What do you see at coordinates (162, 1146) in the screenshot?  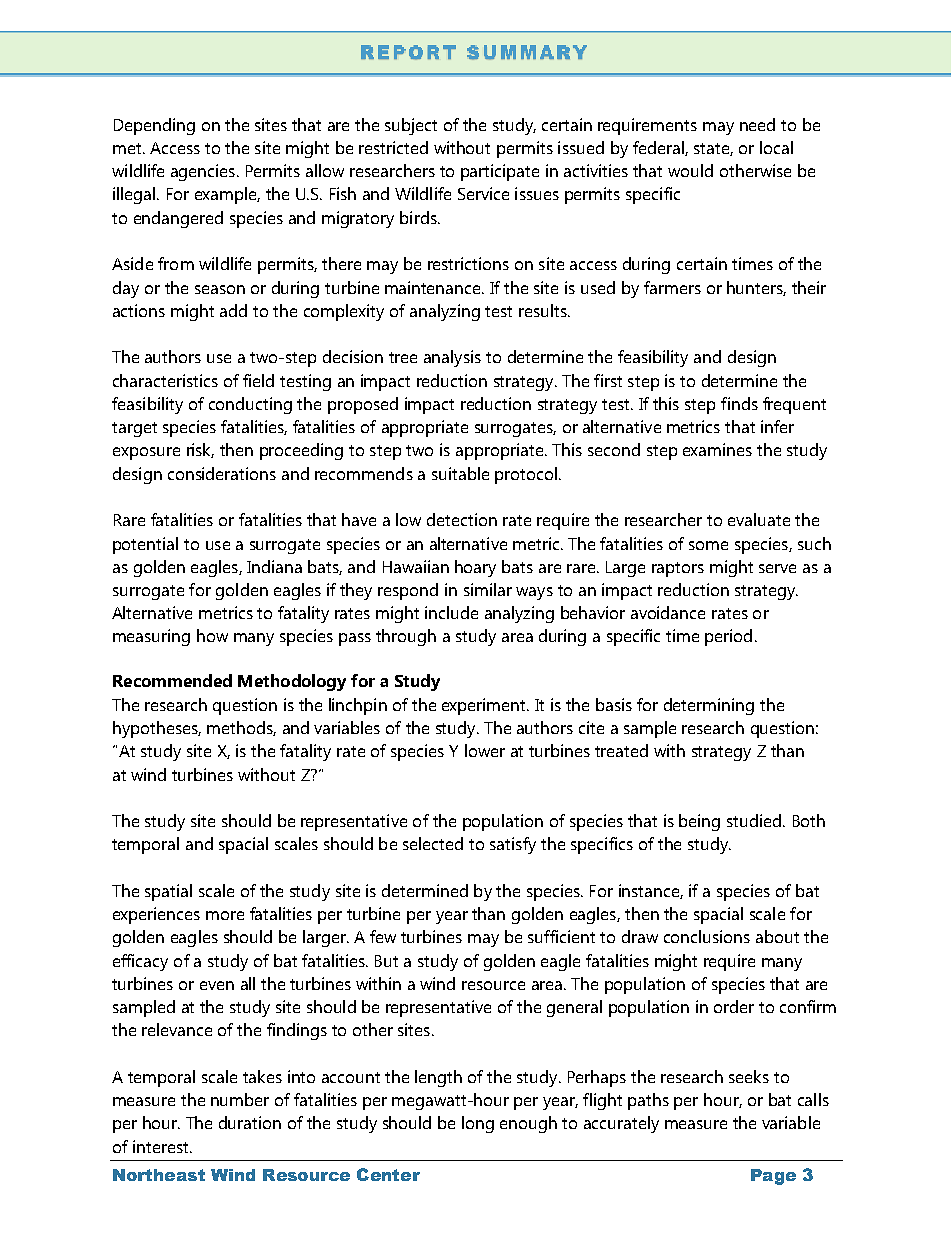 I see `interest` at bounding box center [162, 1146].
